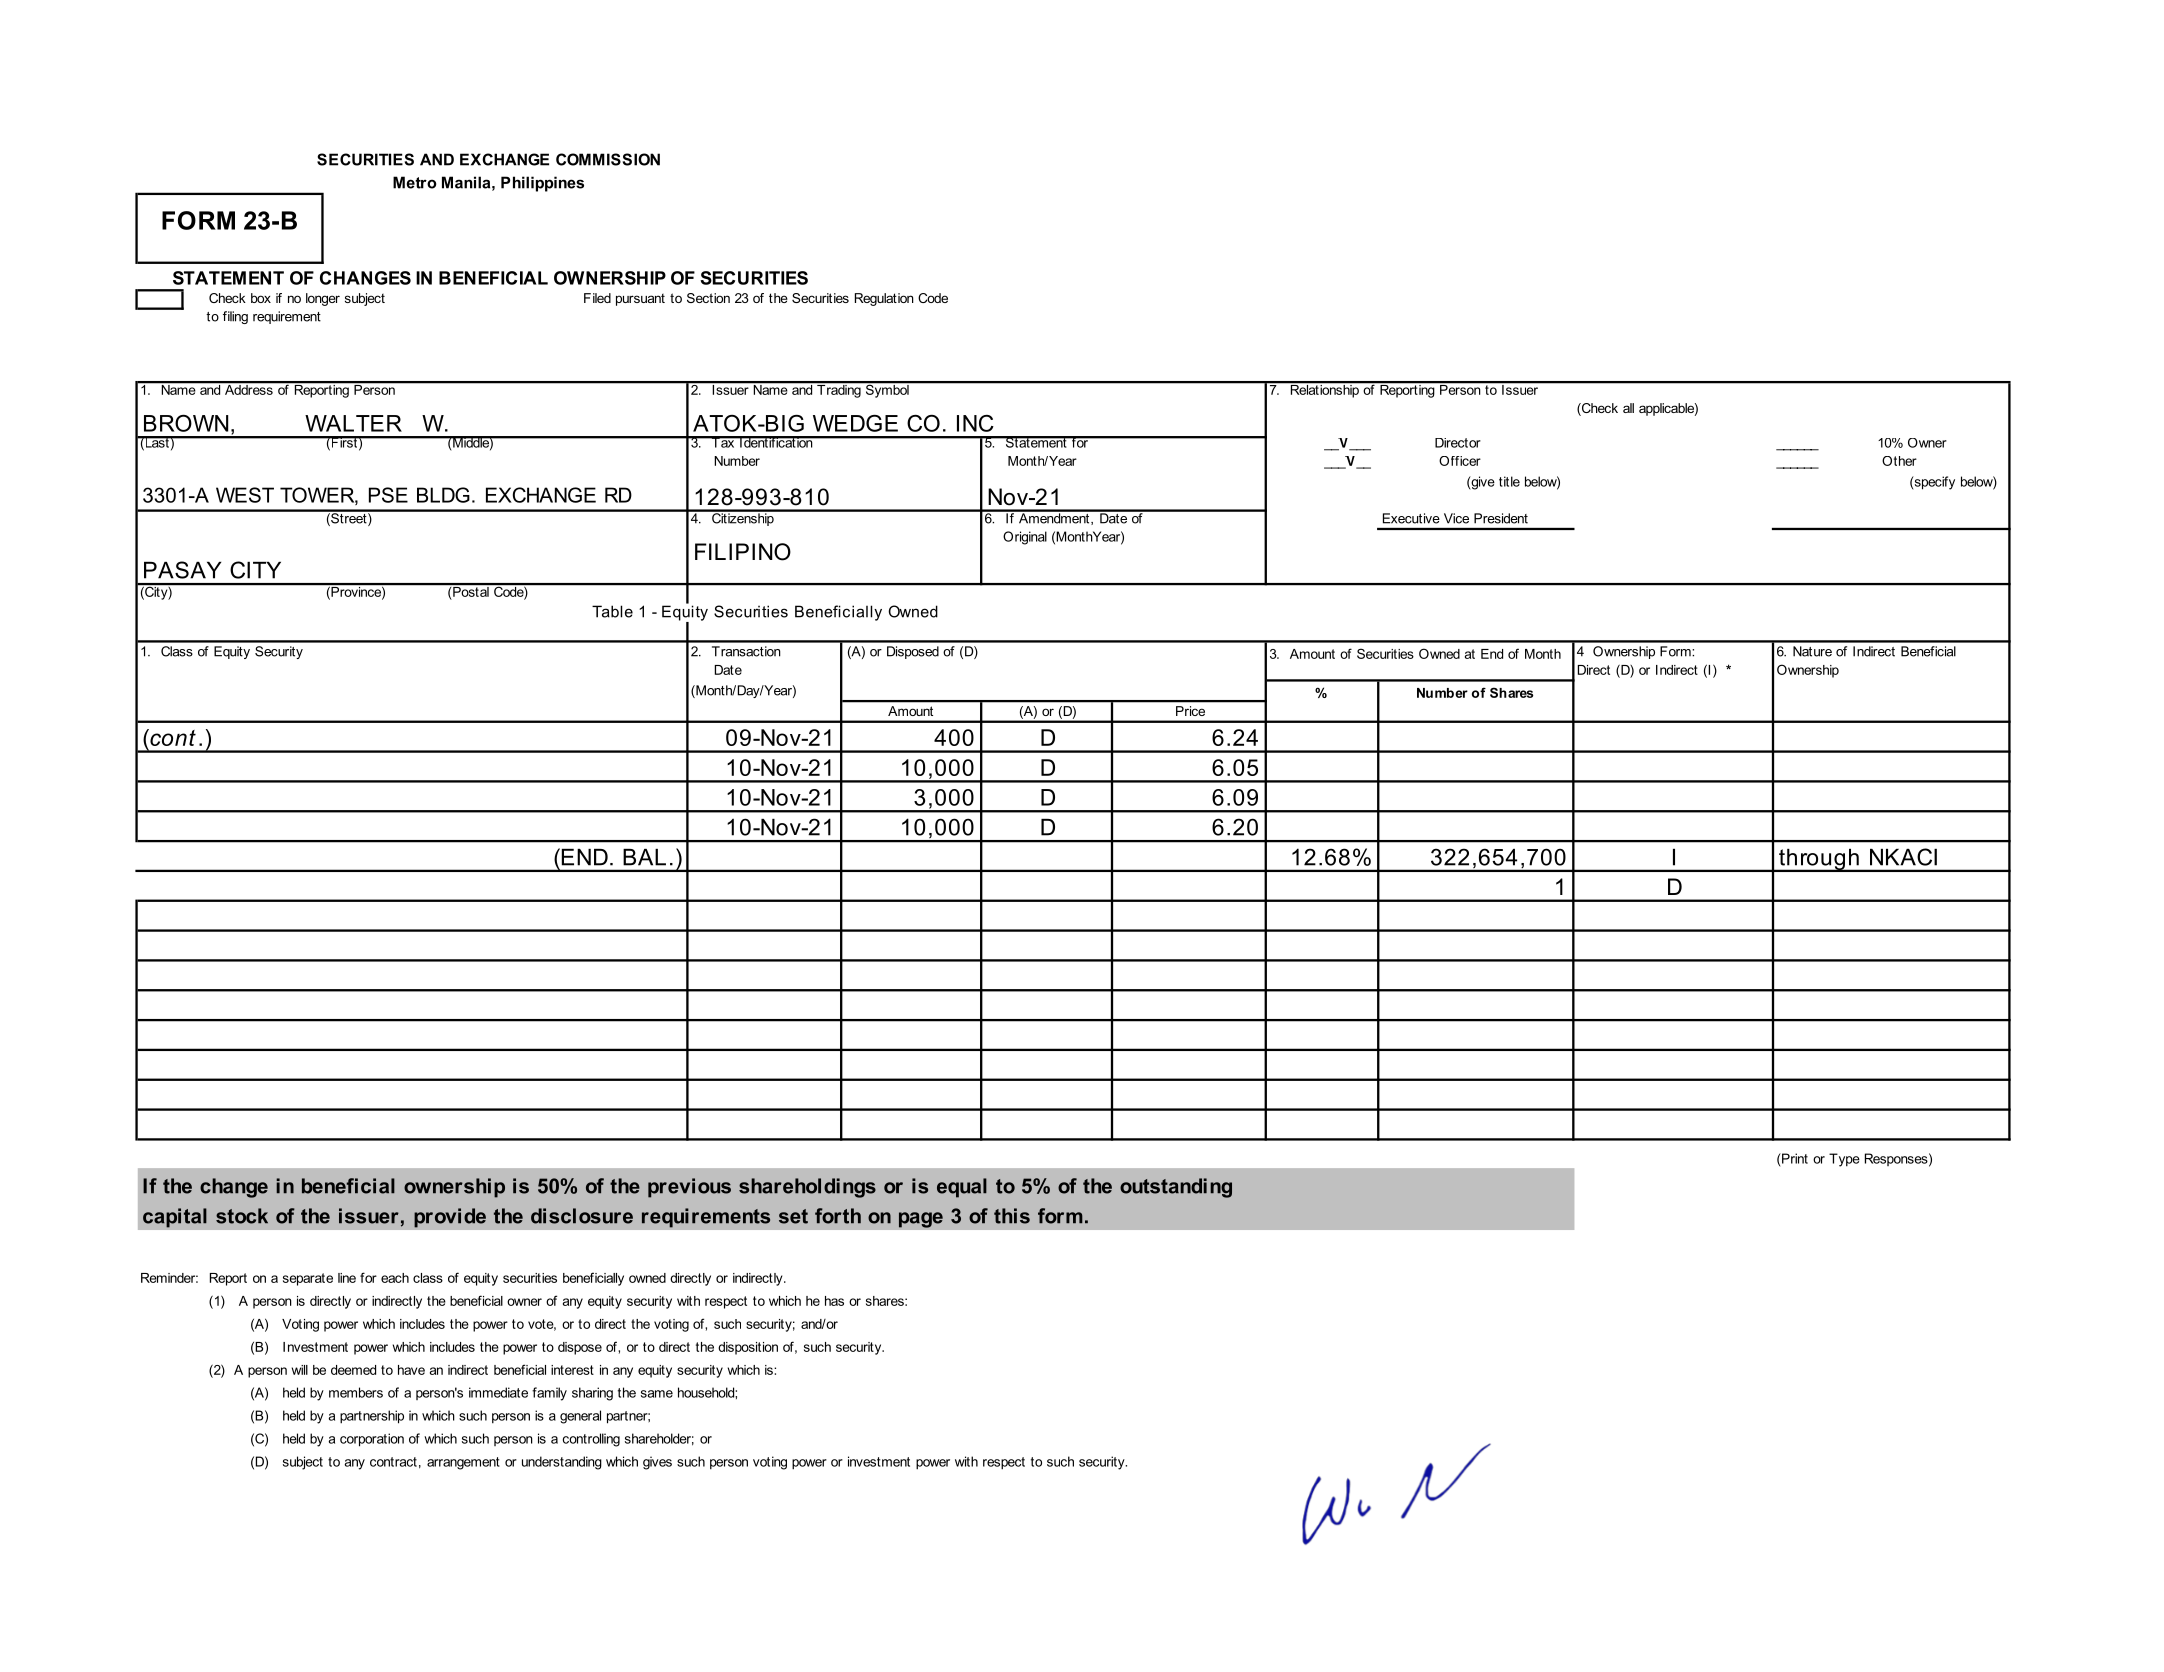  What do you see at coordinates (1025, 538) in the screenshot?
I see `Original` at bounding box center [1025, 538].
